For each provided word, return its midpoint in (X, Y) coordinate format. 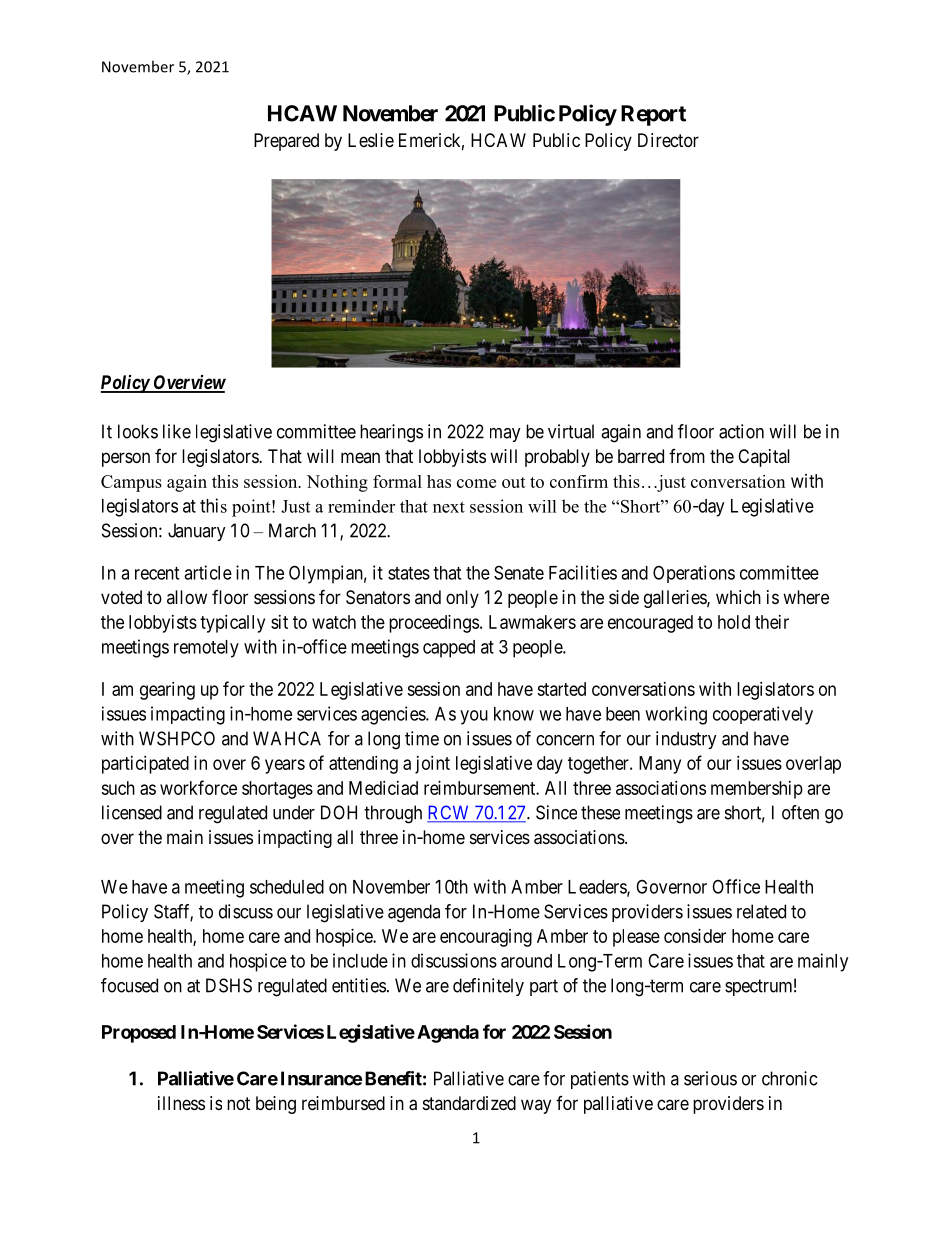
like (177, 431)
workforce (198, 787)
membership (757, 790)
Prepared (286, 142)
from (687, 456)
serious (710, 1078)
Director (668, 140)
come (476, 483)
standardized (469, 1103)
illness (181, 1103)
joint (432, 765)
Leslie (371, 140)
